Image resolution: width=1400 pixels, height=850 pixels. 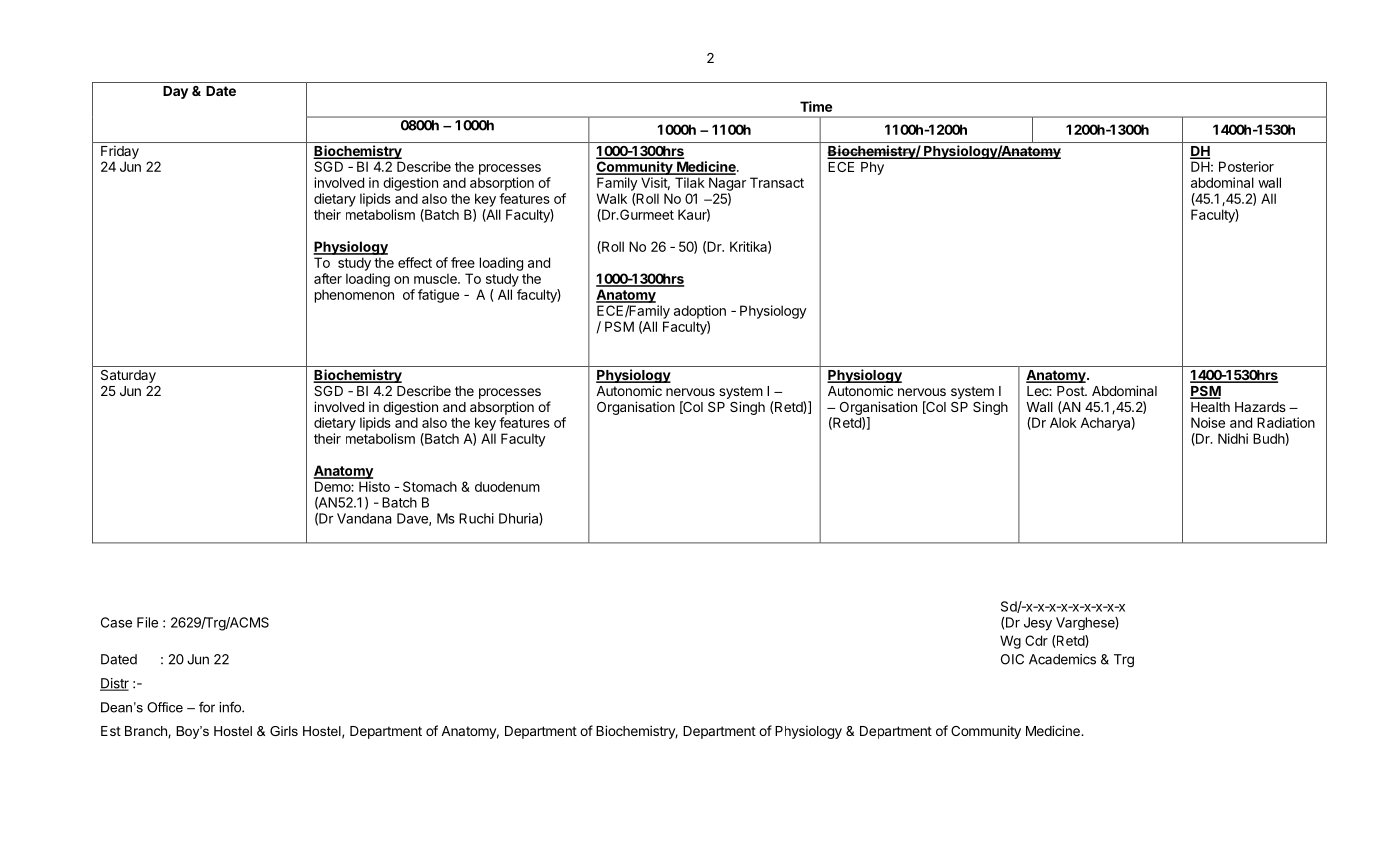 What do you see at coordinates (507, 486) in the image?
I see `duodenum` at bounding box center [507, 486].
